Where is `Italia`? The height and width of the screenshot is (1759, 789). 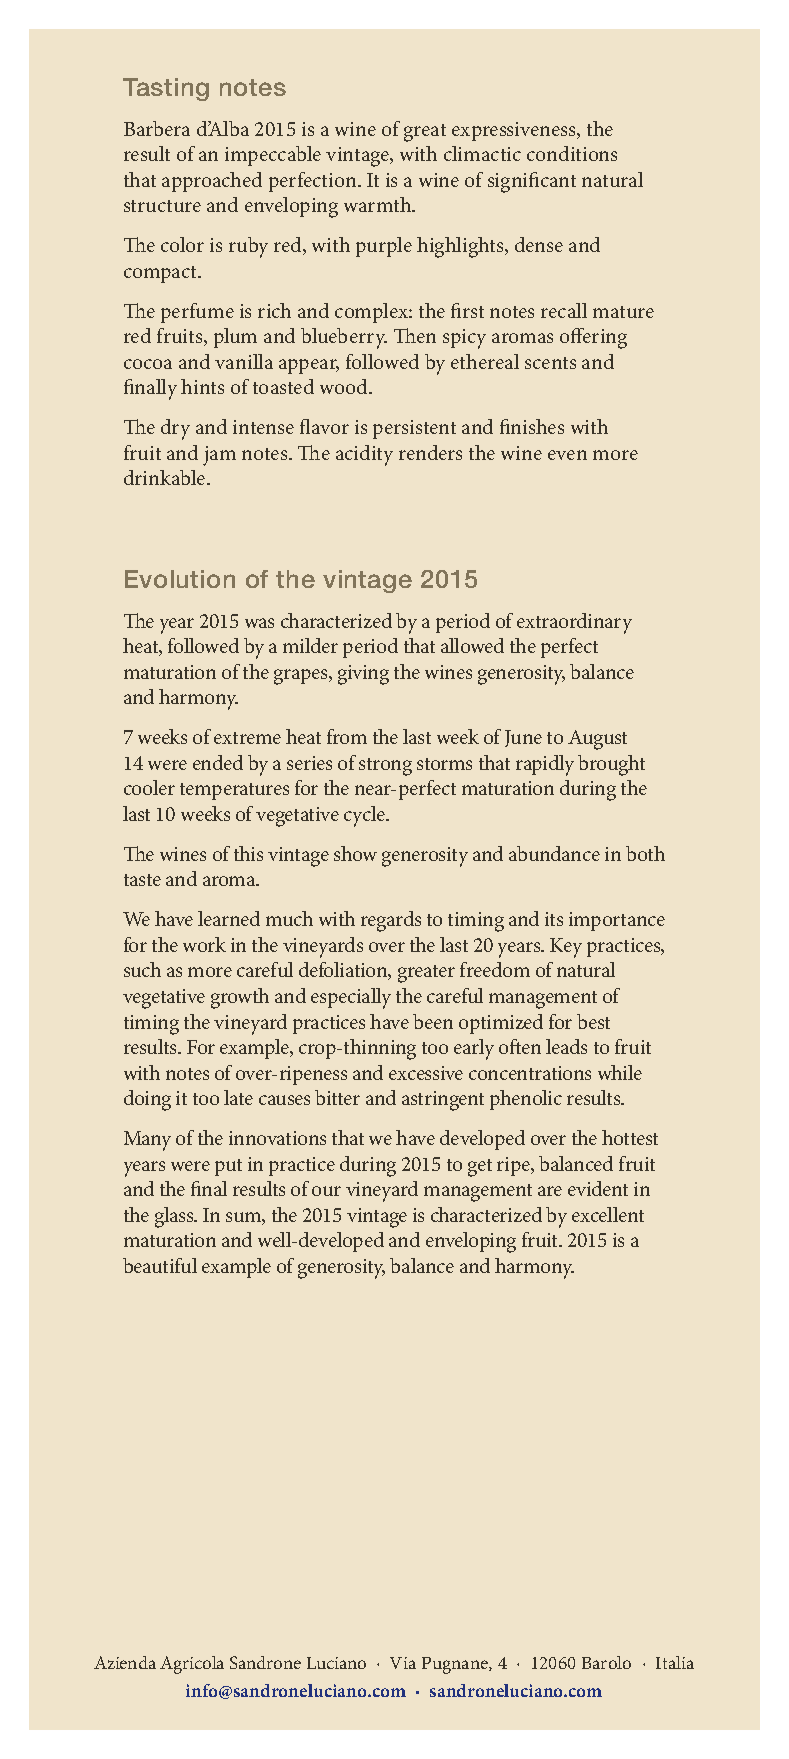
Italia is located at coordinates (675, 1662).
